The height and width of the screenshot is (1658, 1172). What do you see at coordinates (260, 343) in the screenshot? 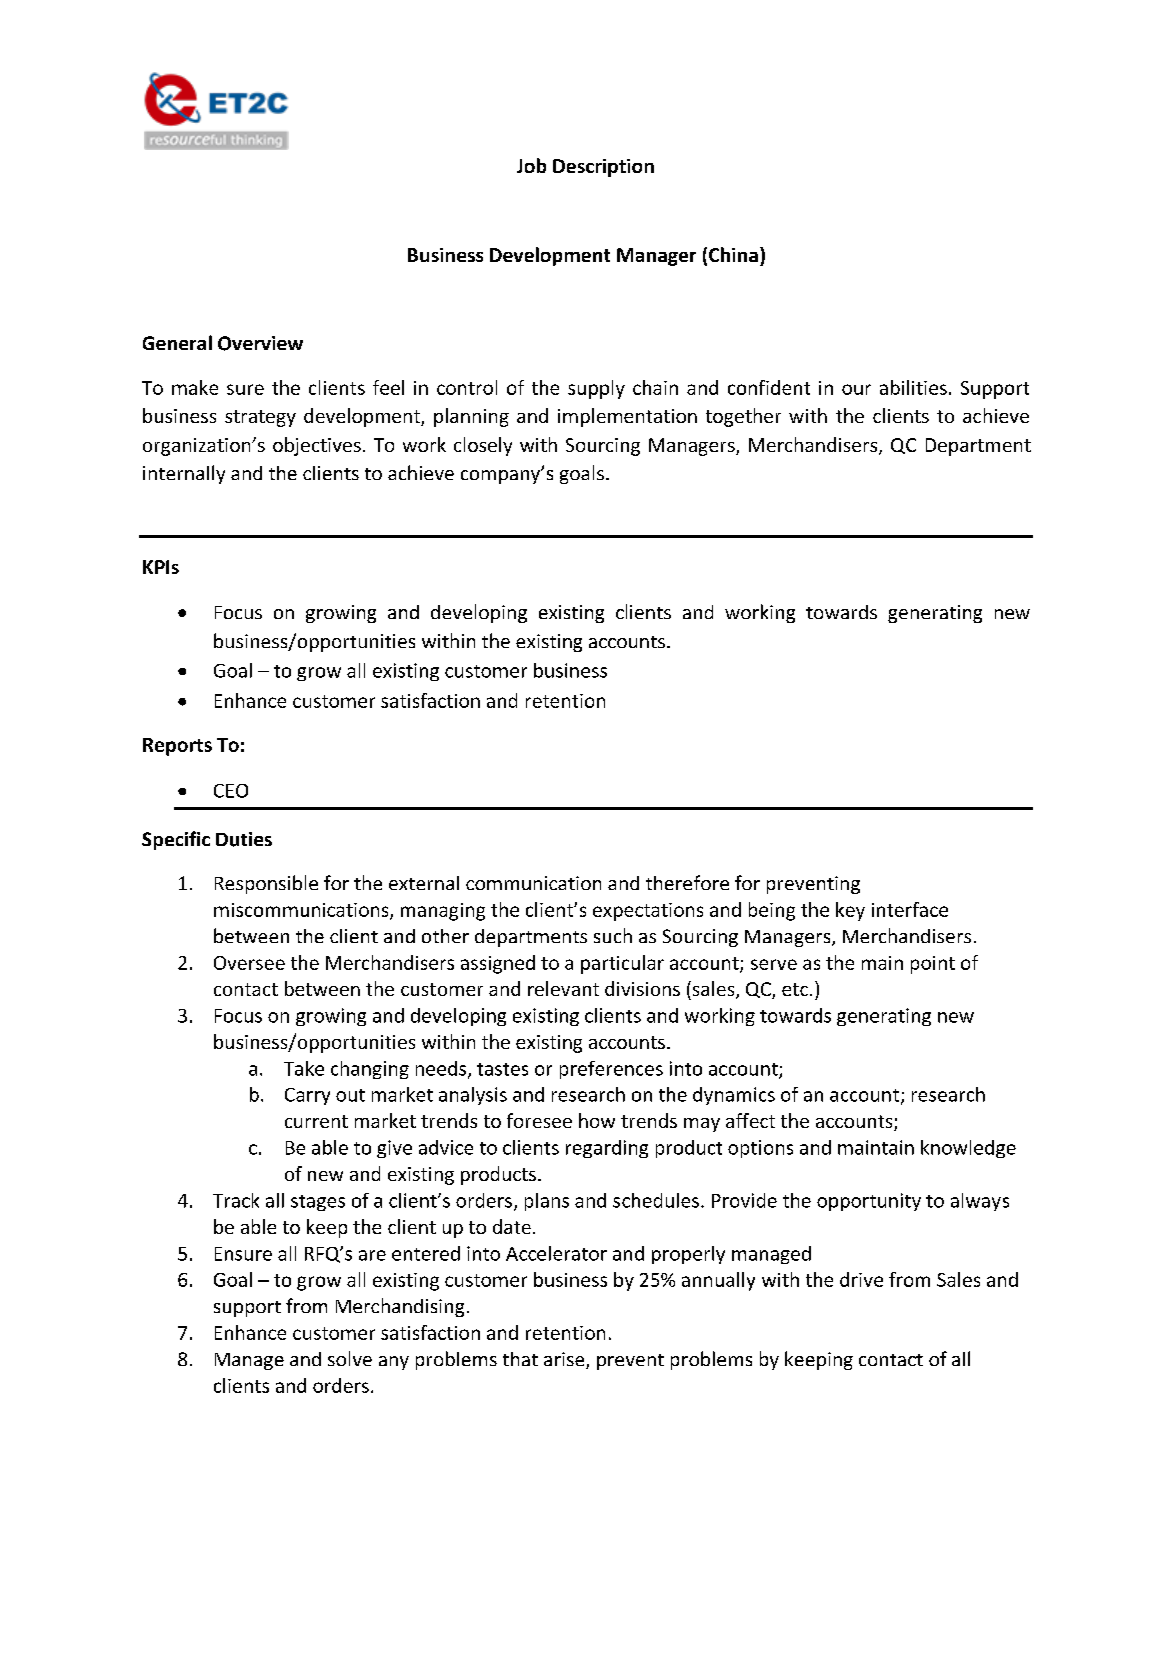
I see `Overview` at bounding box center [260, 343].
